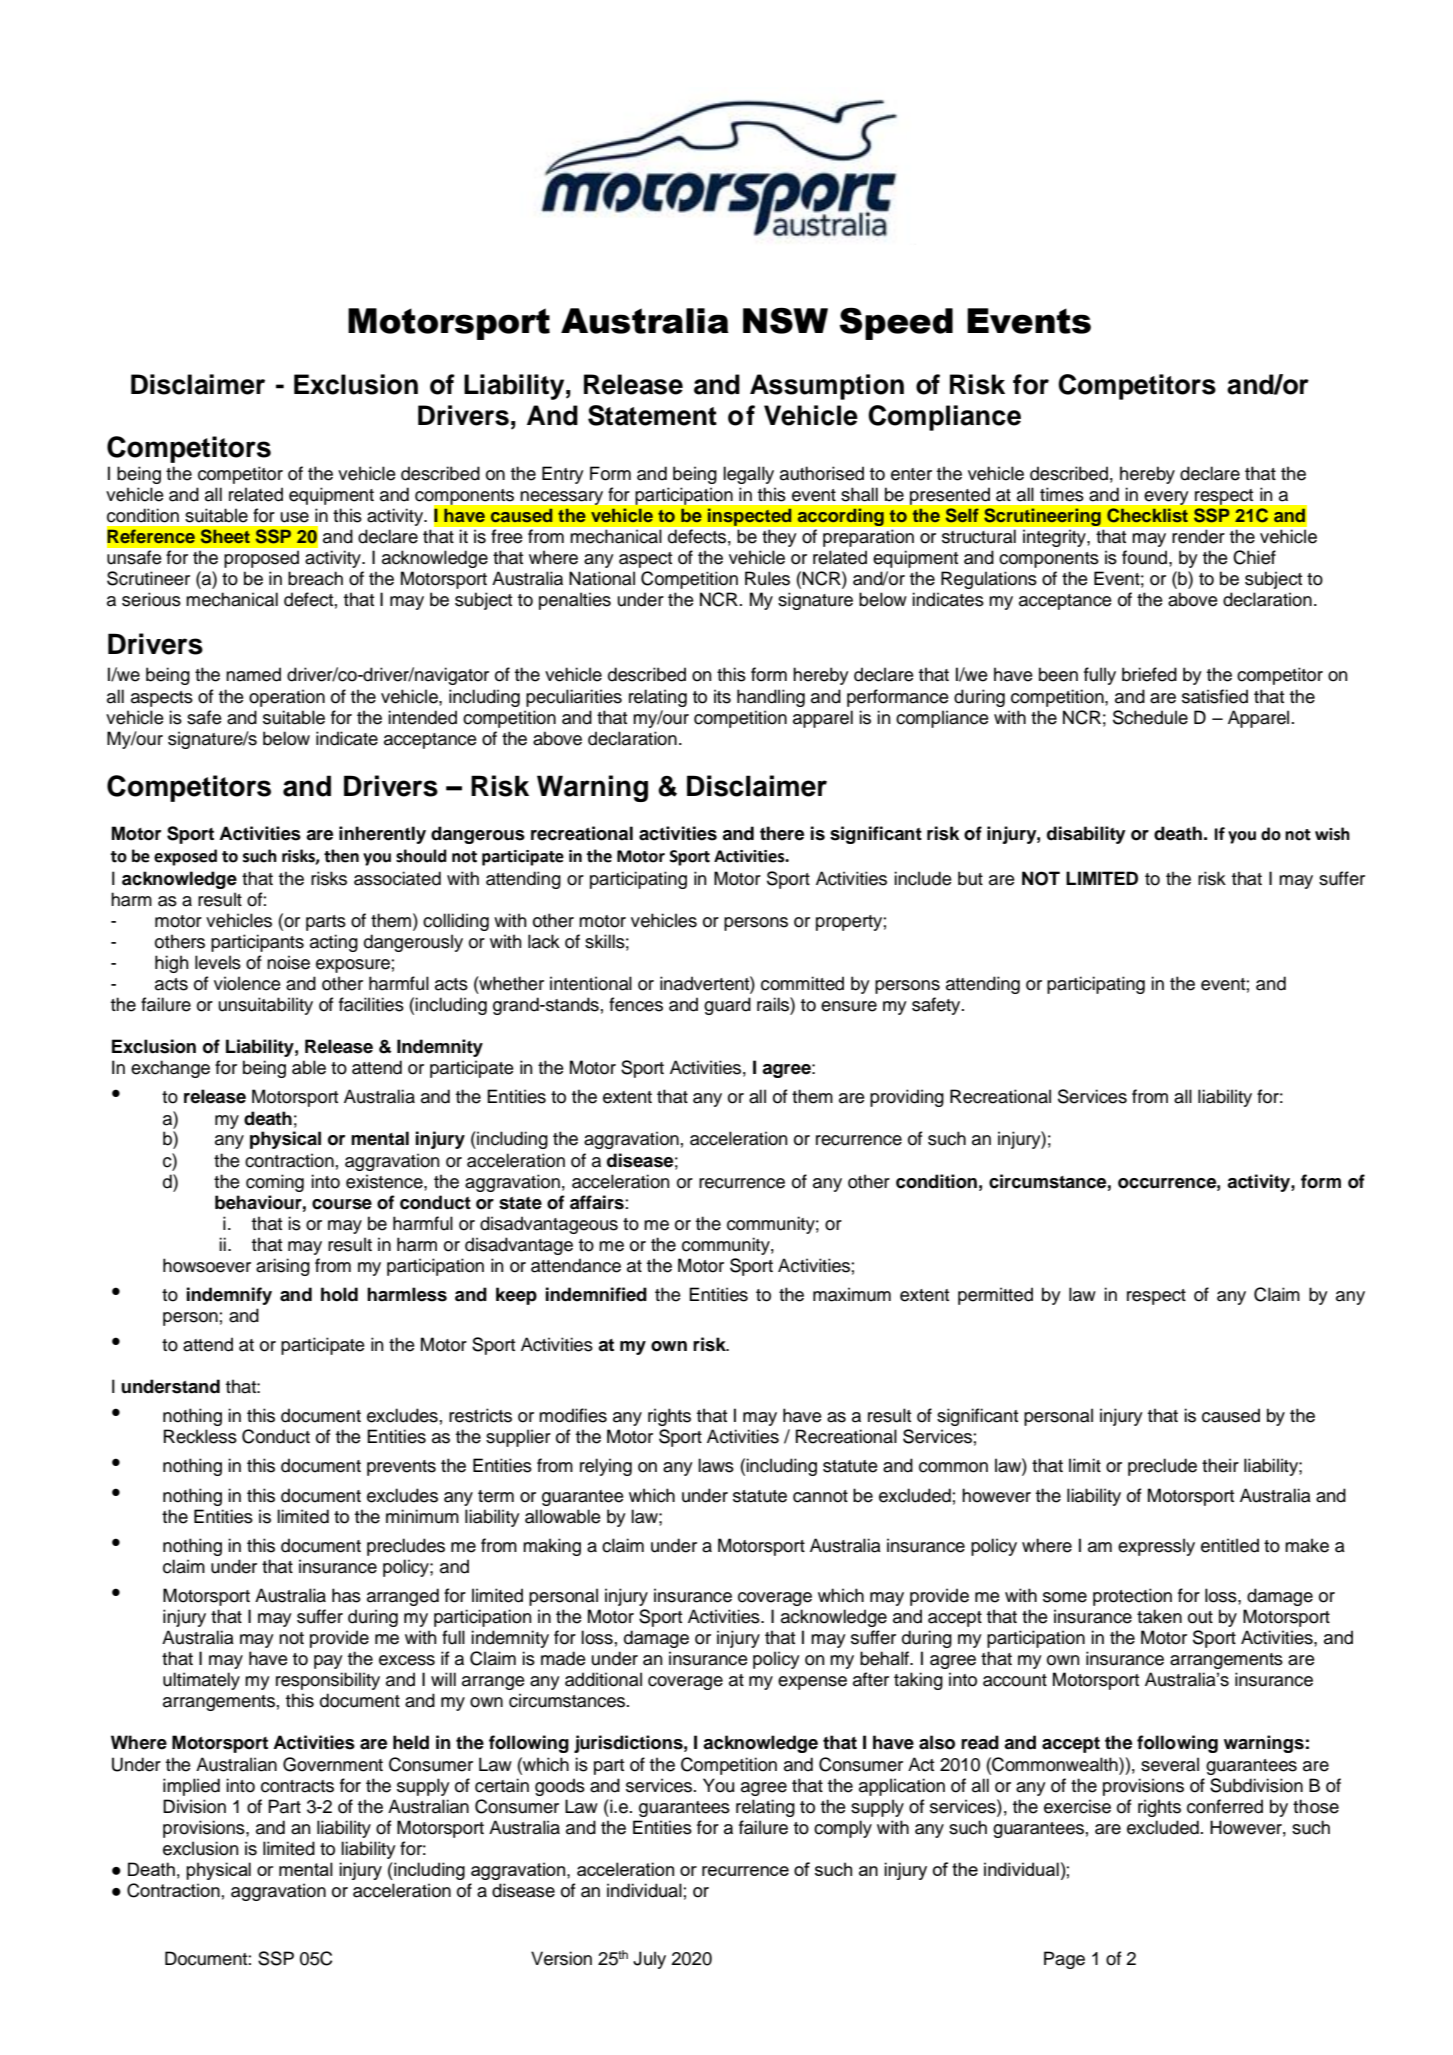 This screenshot has width=1453, height=2055. What do you see at coordinates (716, 1465) in the screenshot?
I see `laws` at bounding box center [716, 1465].
